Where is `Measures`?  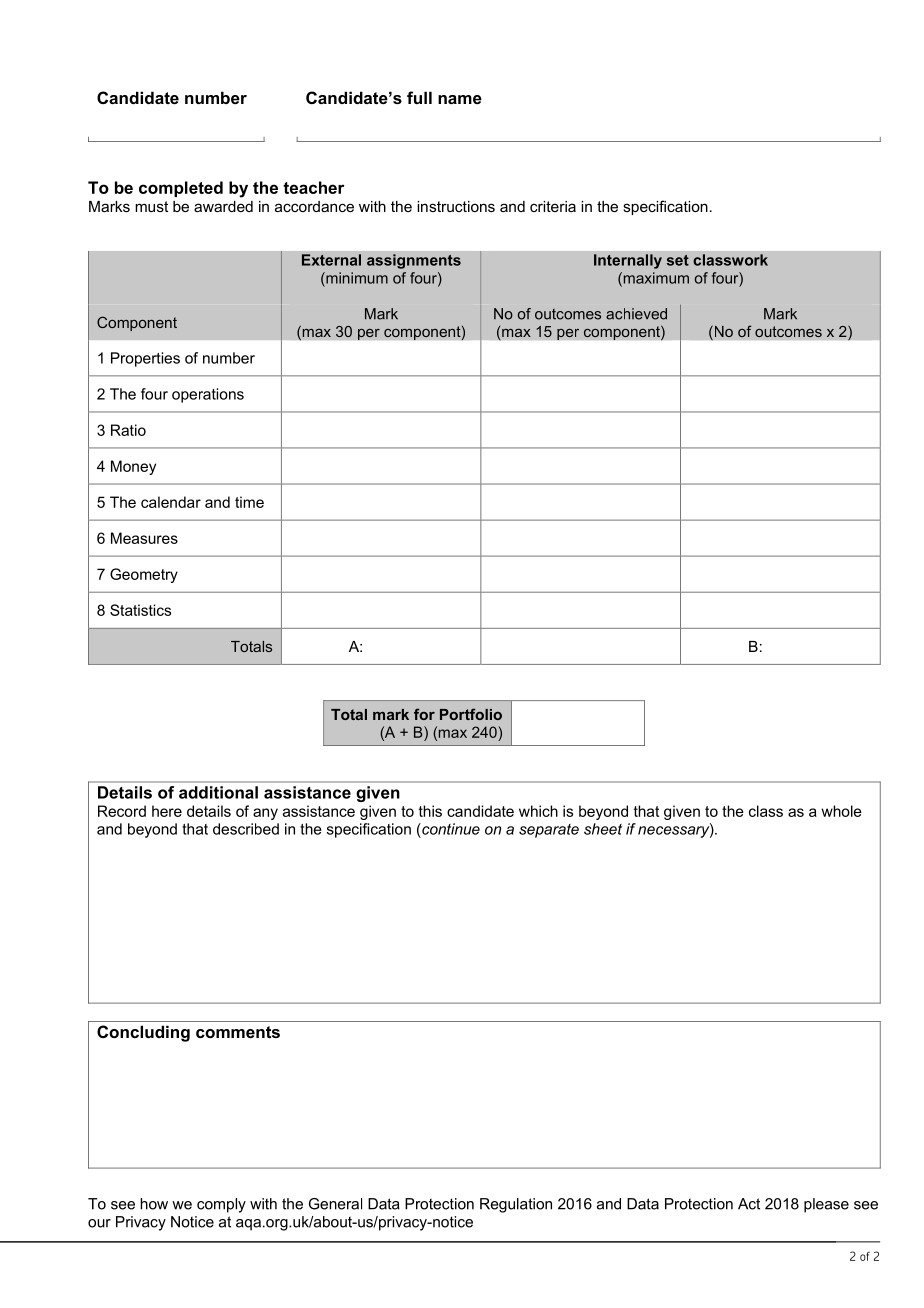
Measures is located at coordinates (144, 538).
